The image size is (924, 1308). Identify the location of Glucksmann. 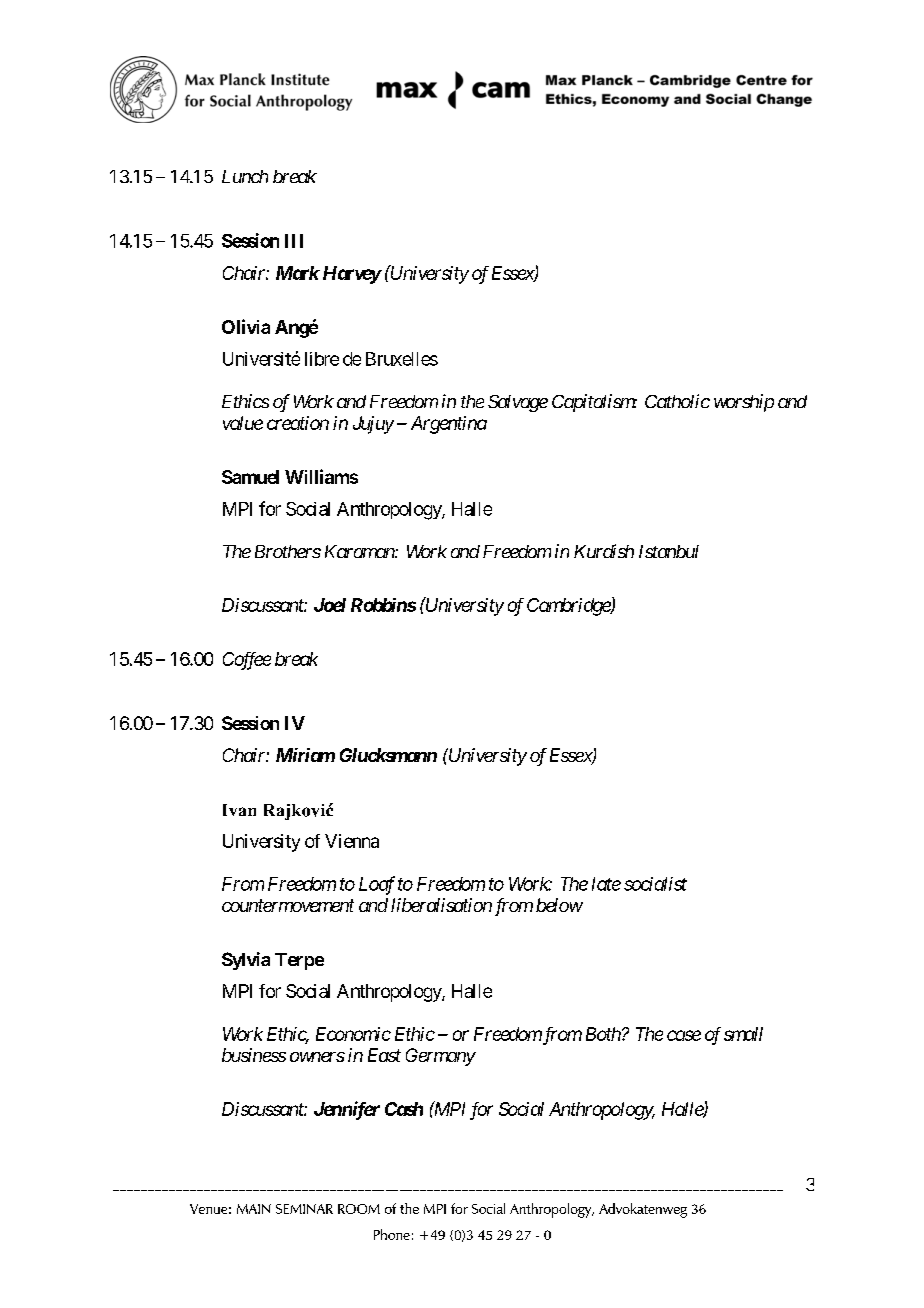
(388, 755).
